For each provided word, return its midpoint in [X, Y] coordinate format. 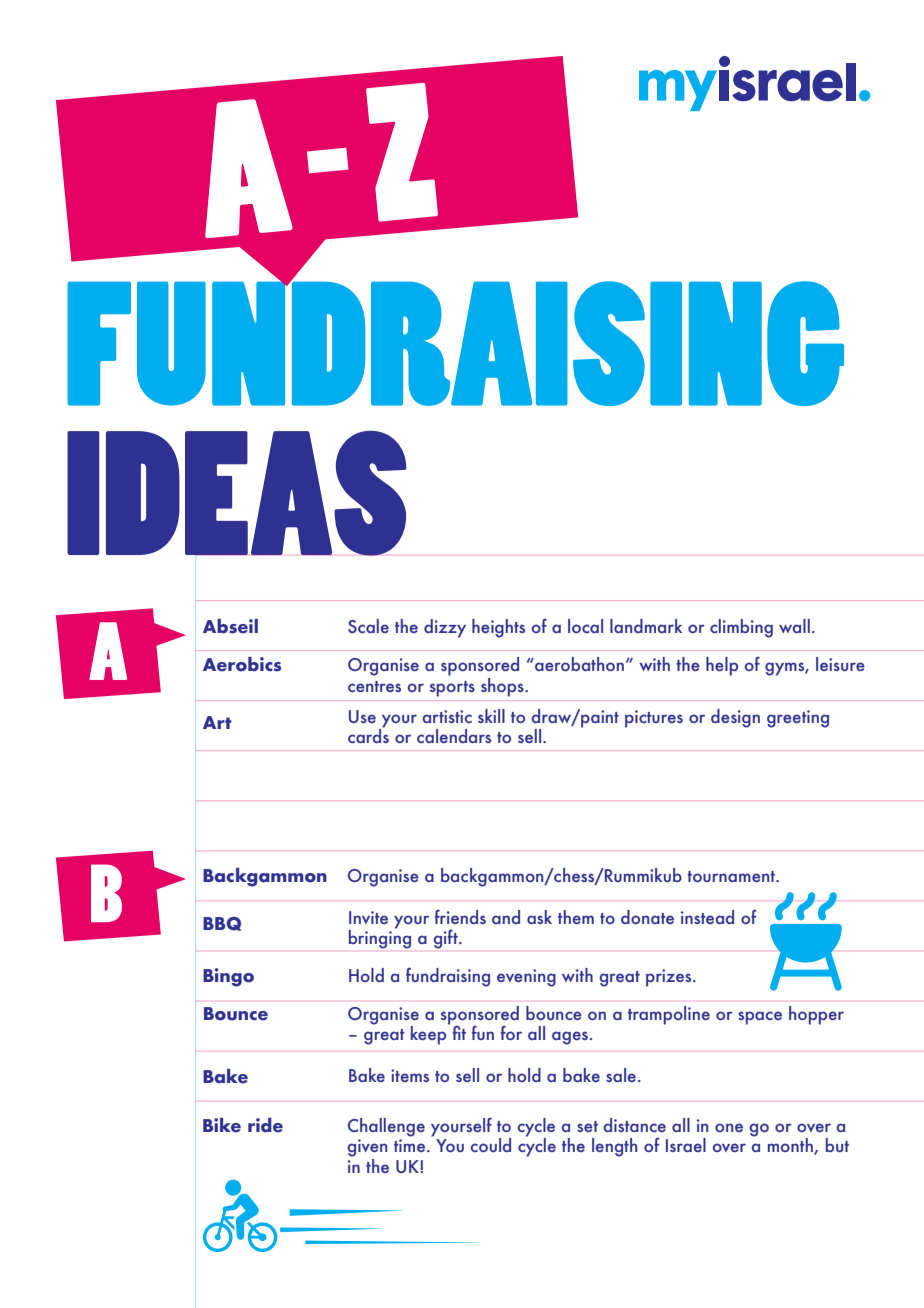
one [729, 1127]
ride [265, 1125]
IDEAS [237, 493]
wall [794, 626]
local [585, 626]
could [491, 1145]
